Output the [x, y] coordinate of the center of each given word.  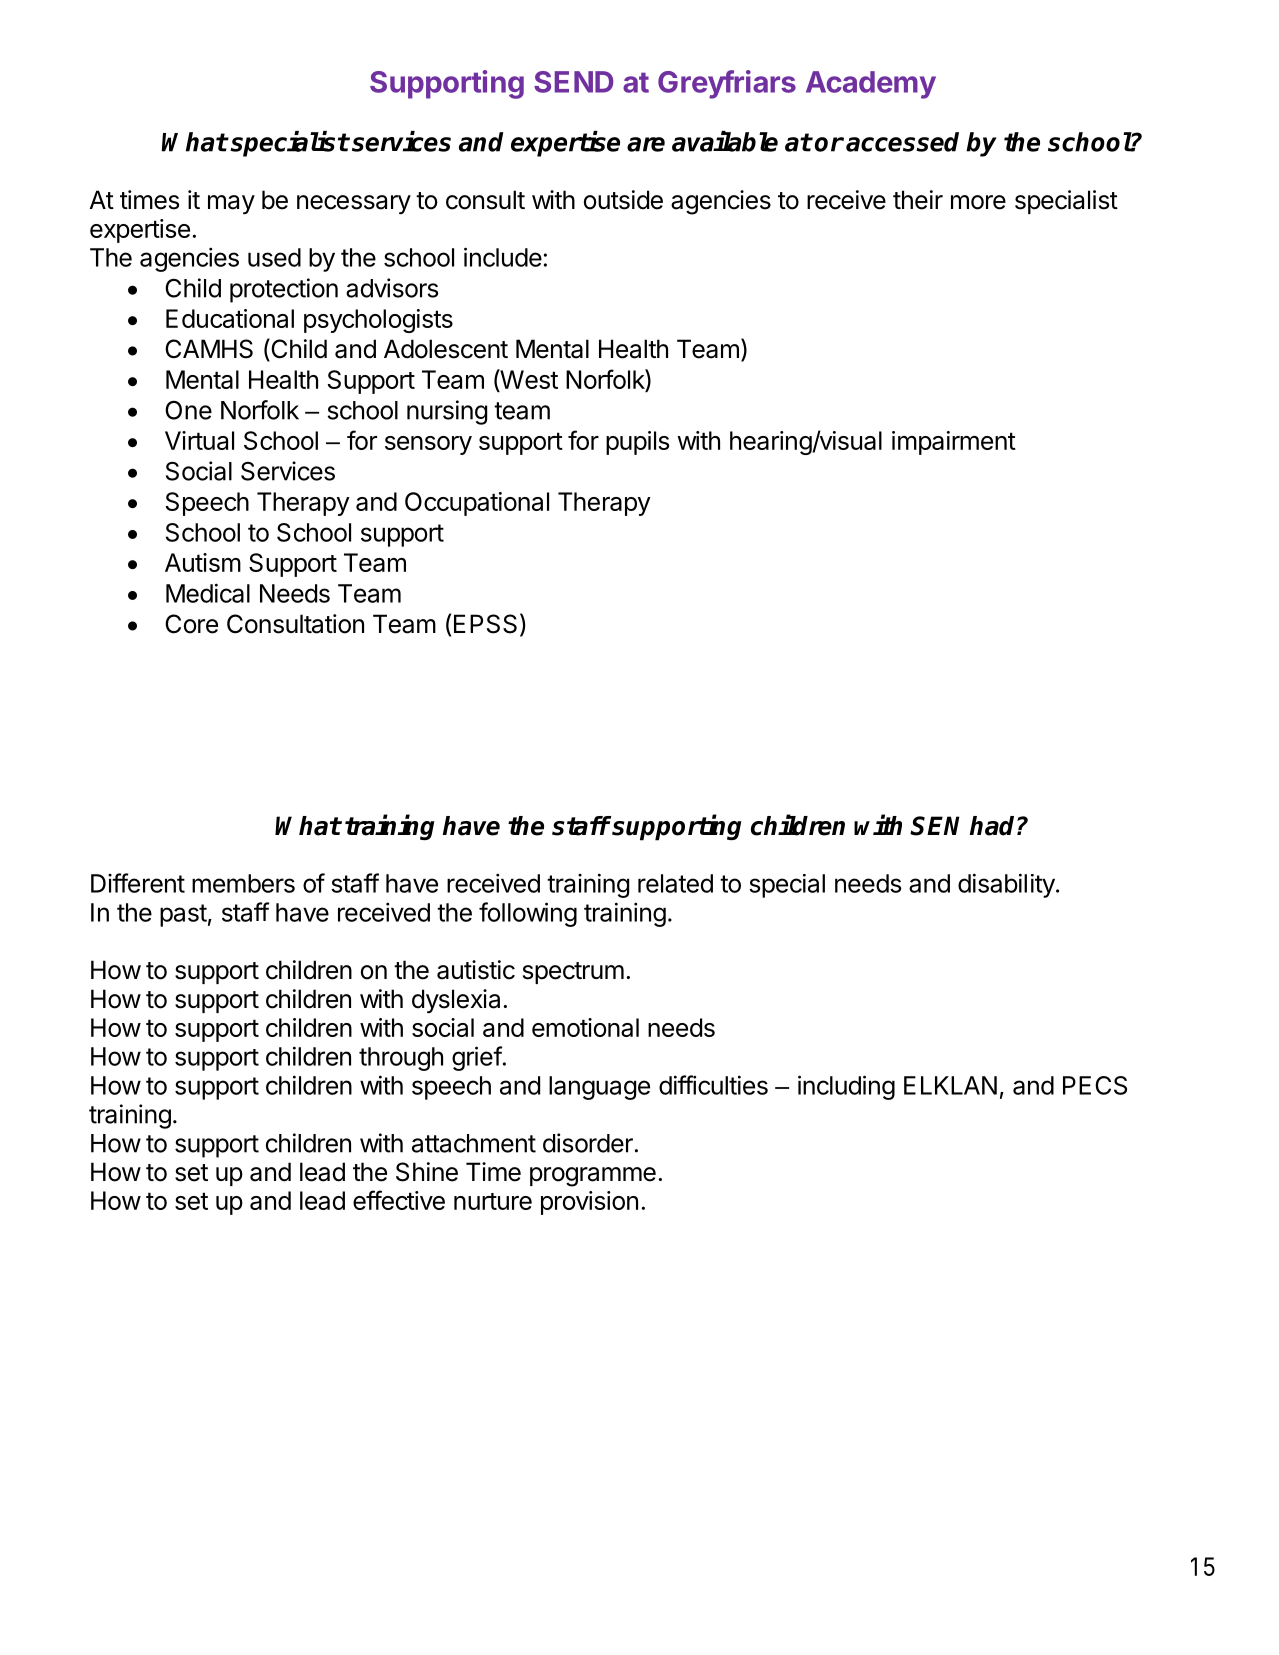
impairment [954, 443]
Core [191, 624]
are [646, 144]
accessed [902, 142]
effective [399, 1200]
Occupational [477, 504]
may [231, 205]
